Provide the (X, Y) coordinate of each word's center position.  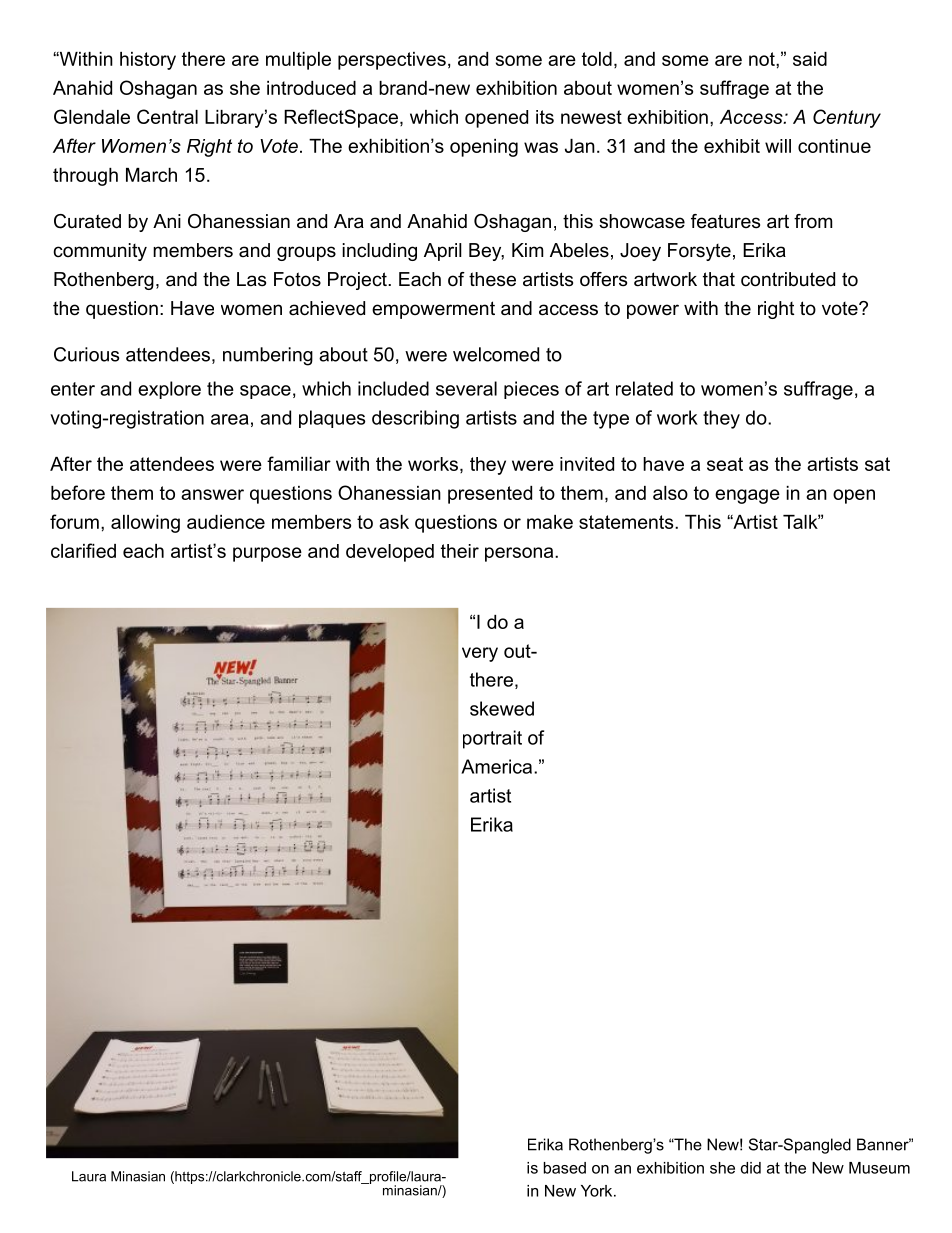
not (763, 59)
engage (747, 496)
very (480, 654)
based (565, 1168)
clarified (83, 550)
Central (167, 116)
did (751, 1168)
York (598, 1191)
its (545, 117)
